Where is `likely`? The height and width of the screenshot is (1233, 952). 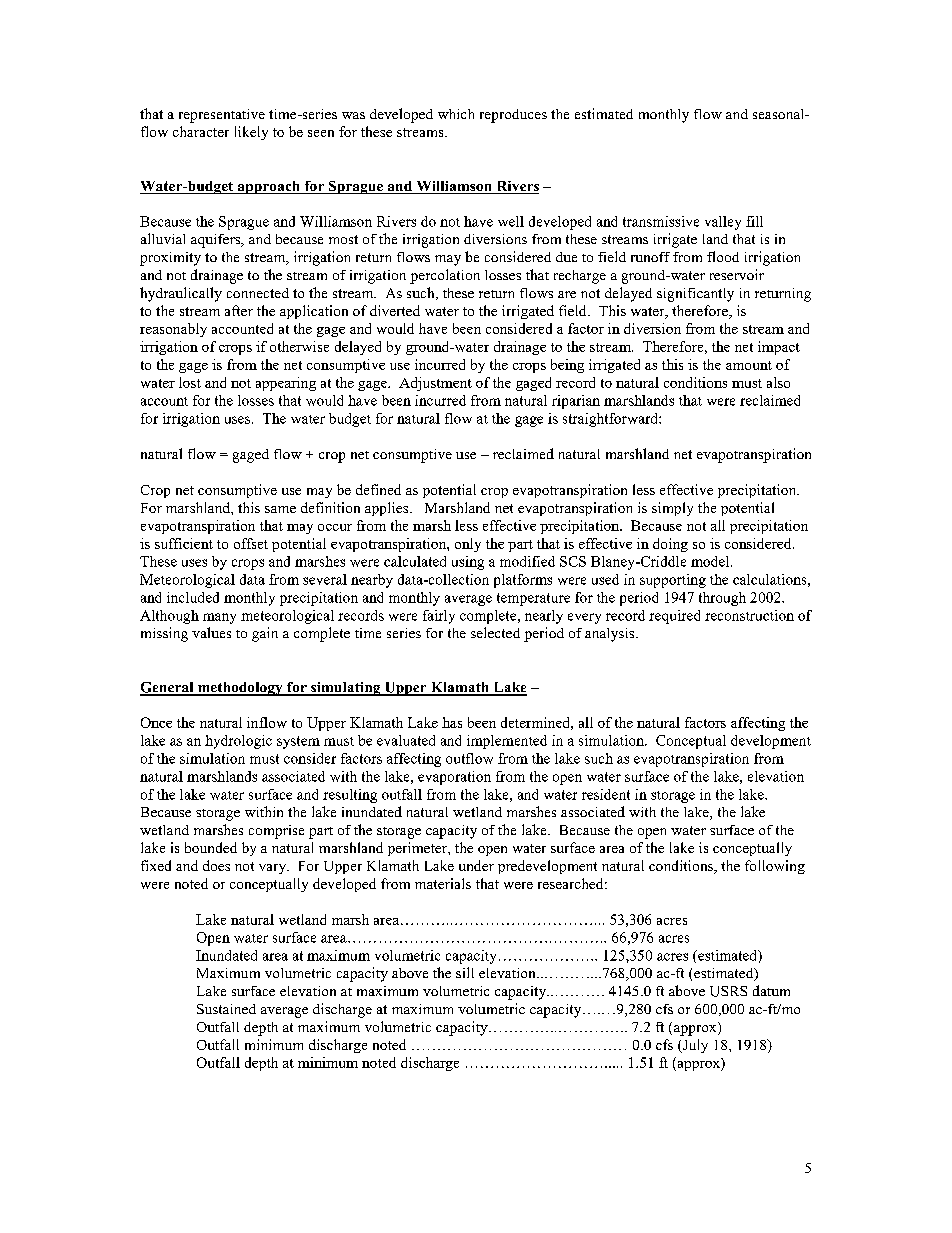 likely is located at coordinates (251, 133).
